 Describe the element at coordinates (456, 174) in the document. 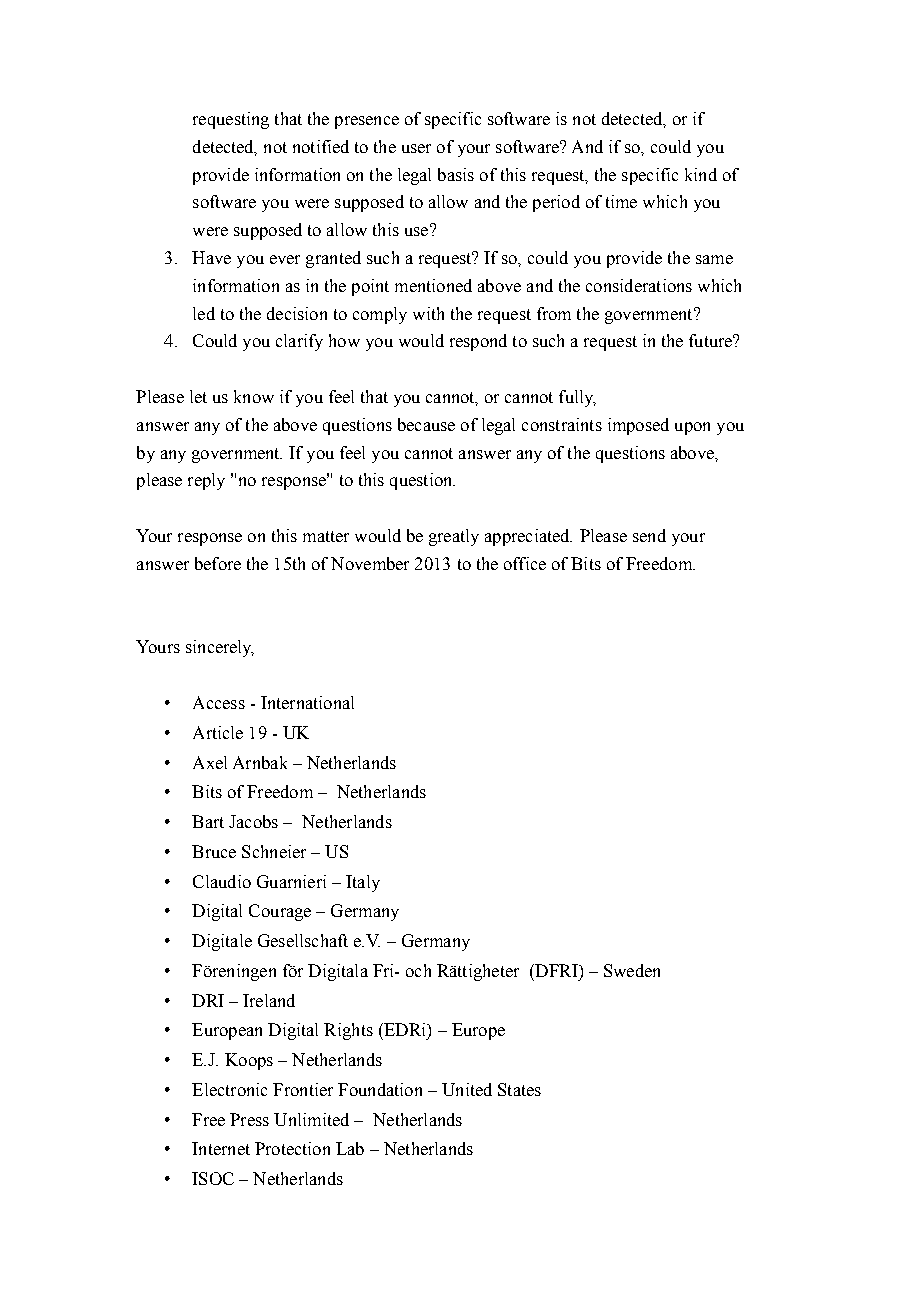

I see `basis` at that location.
